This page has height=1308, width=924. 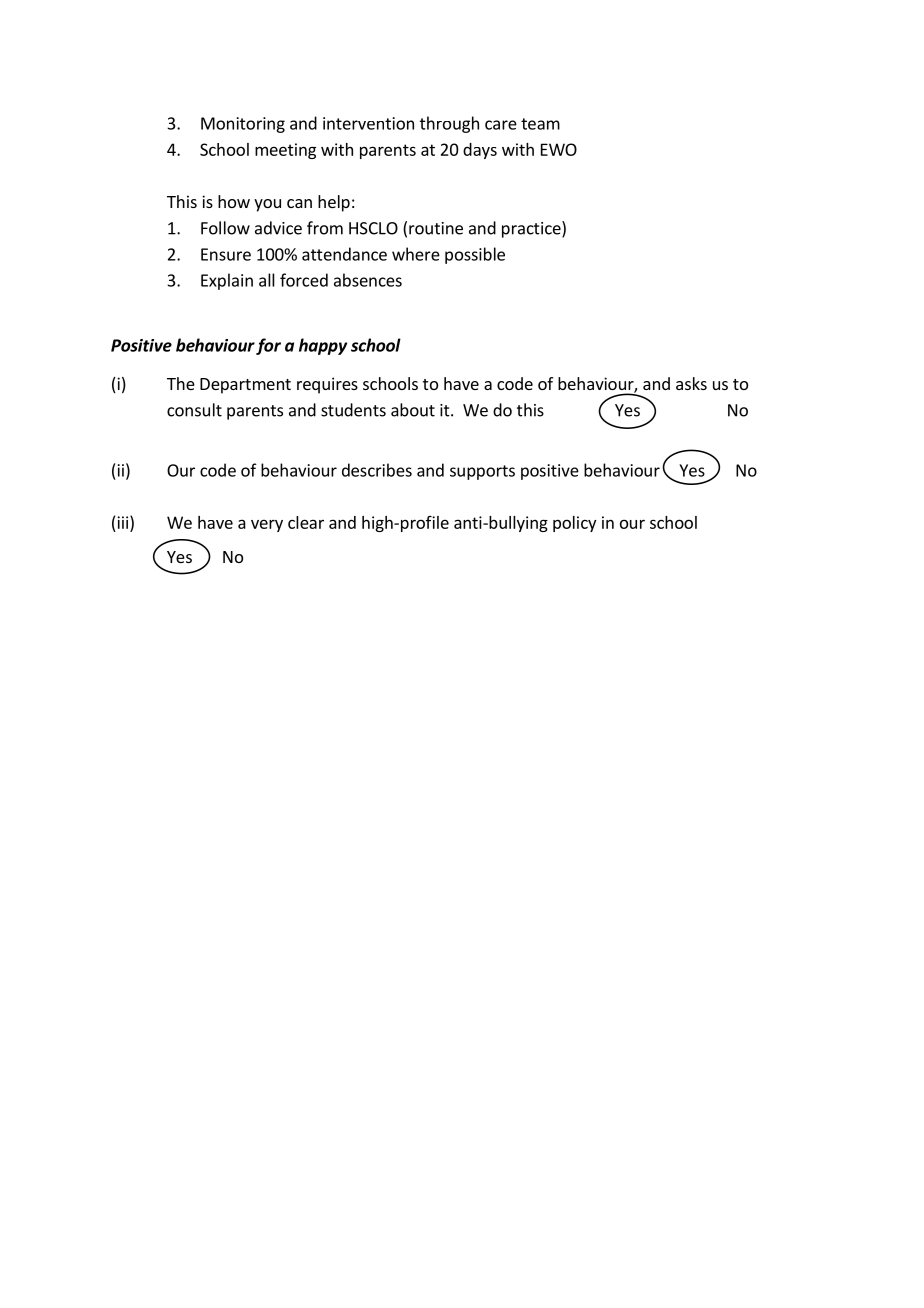 I want to click on iii, so click(x=124, y=522).
